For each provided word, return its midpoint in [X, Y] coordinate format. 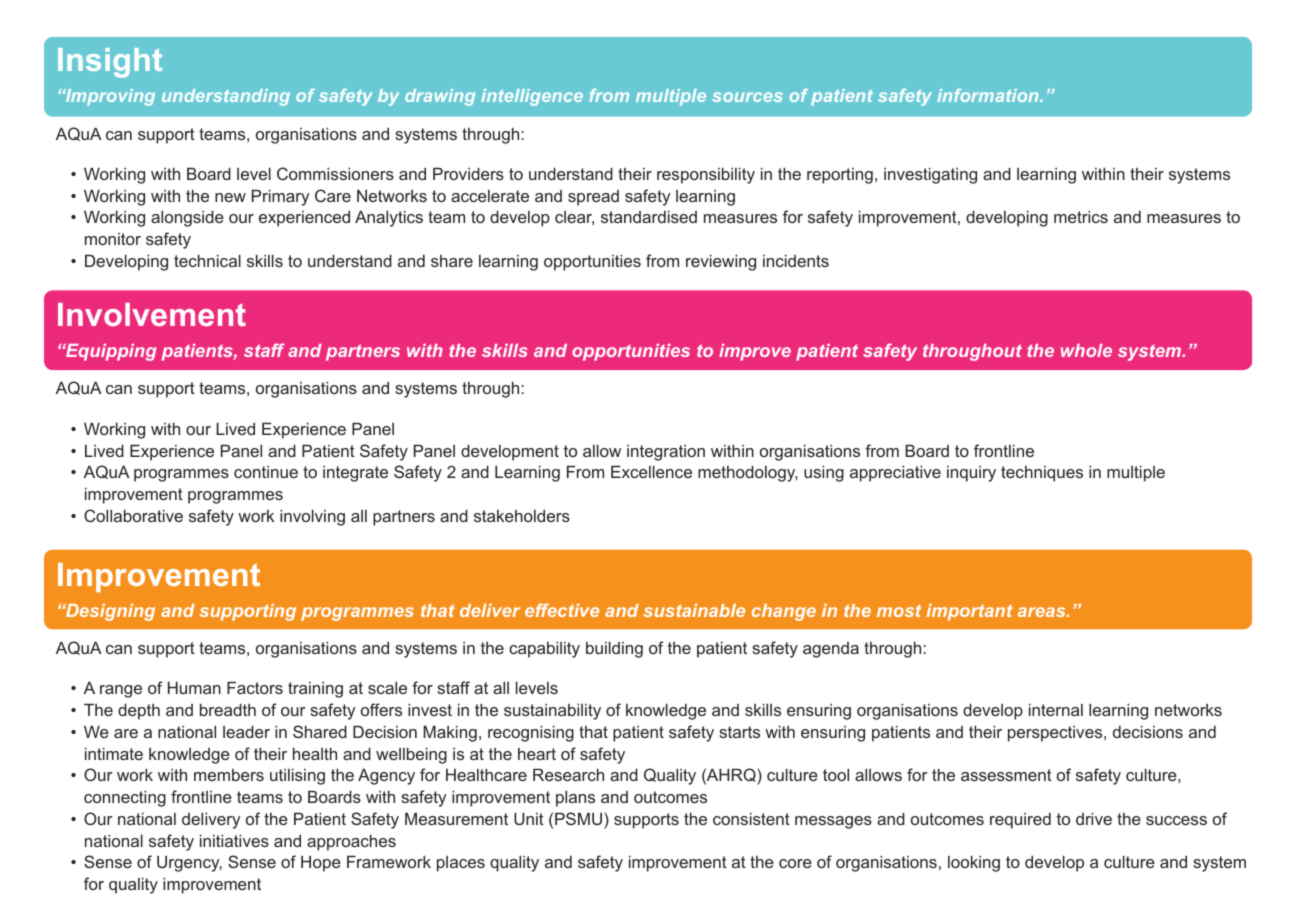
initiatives [234, 840]
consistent [751, 818]
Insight [110, 63]
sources [747, 97]
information [989, 95]
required [1020, 821]
